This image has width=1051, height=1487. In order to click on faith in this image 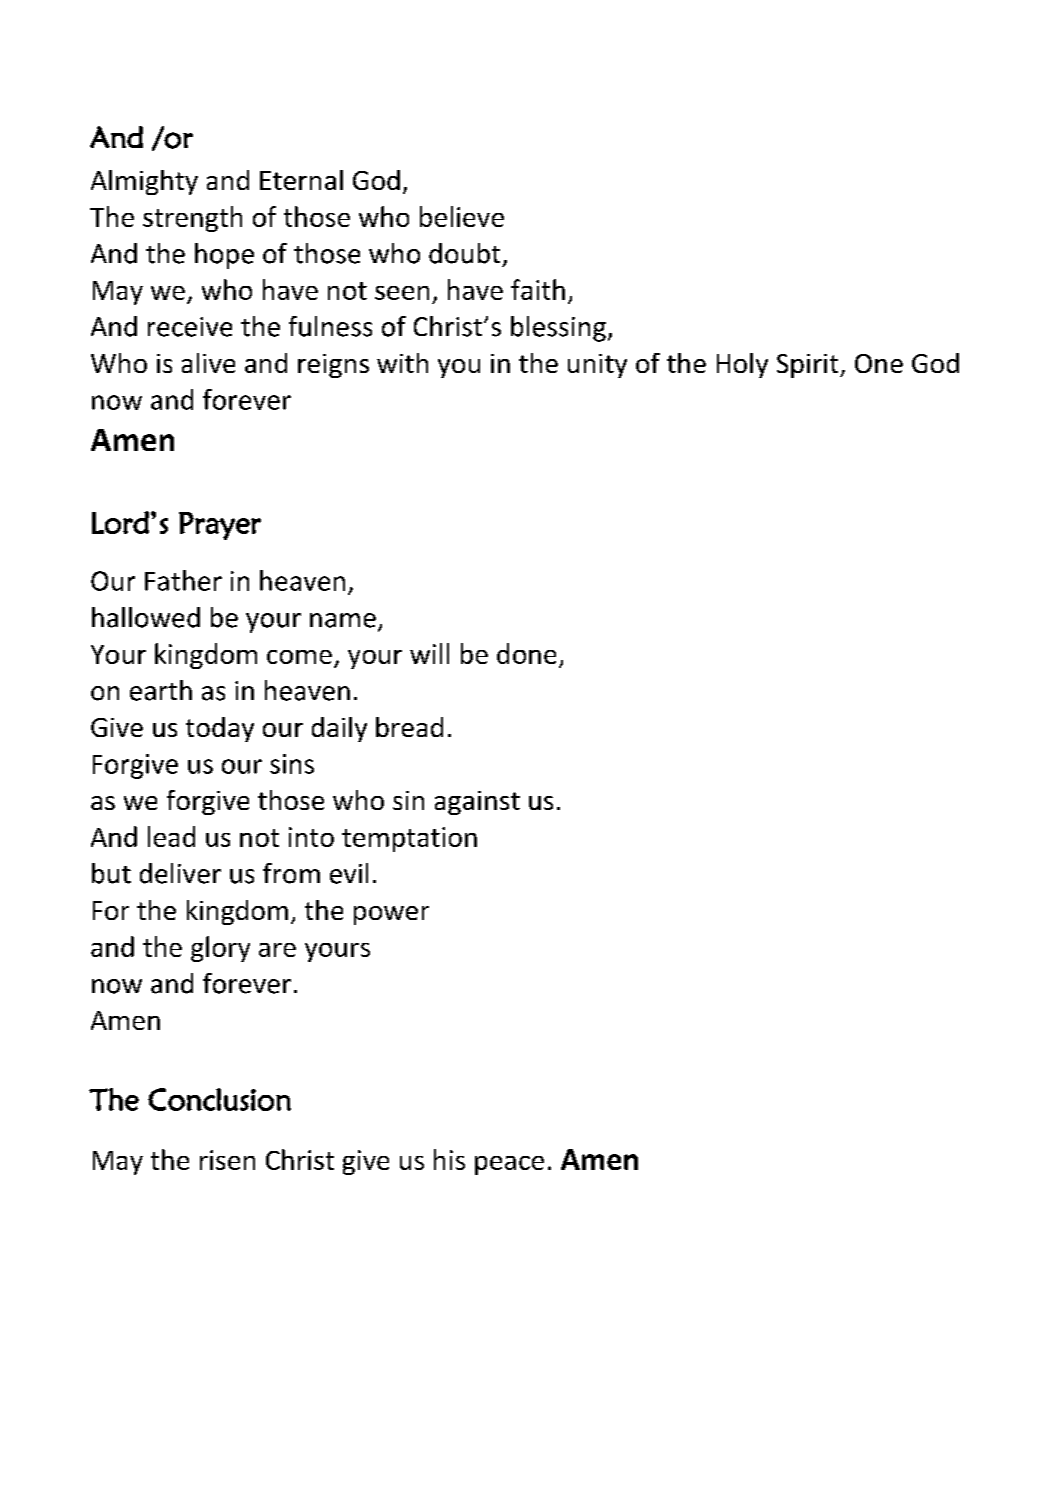, I will do `click(538, 289)`.
